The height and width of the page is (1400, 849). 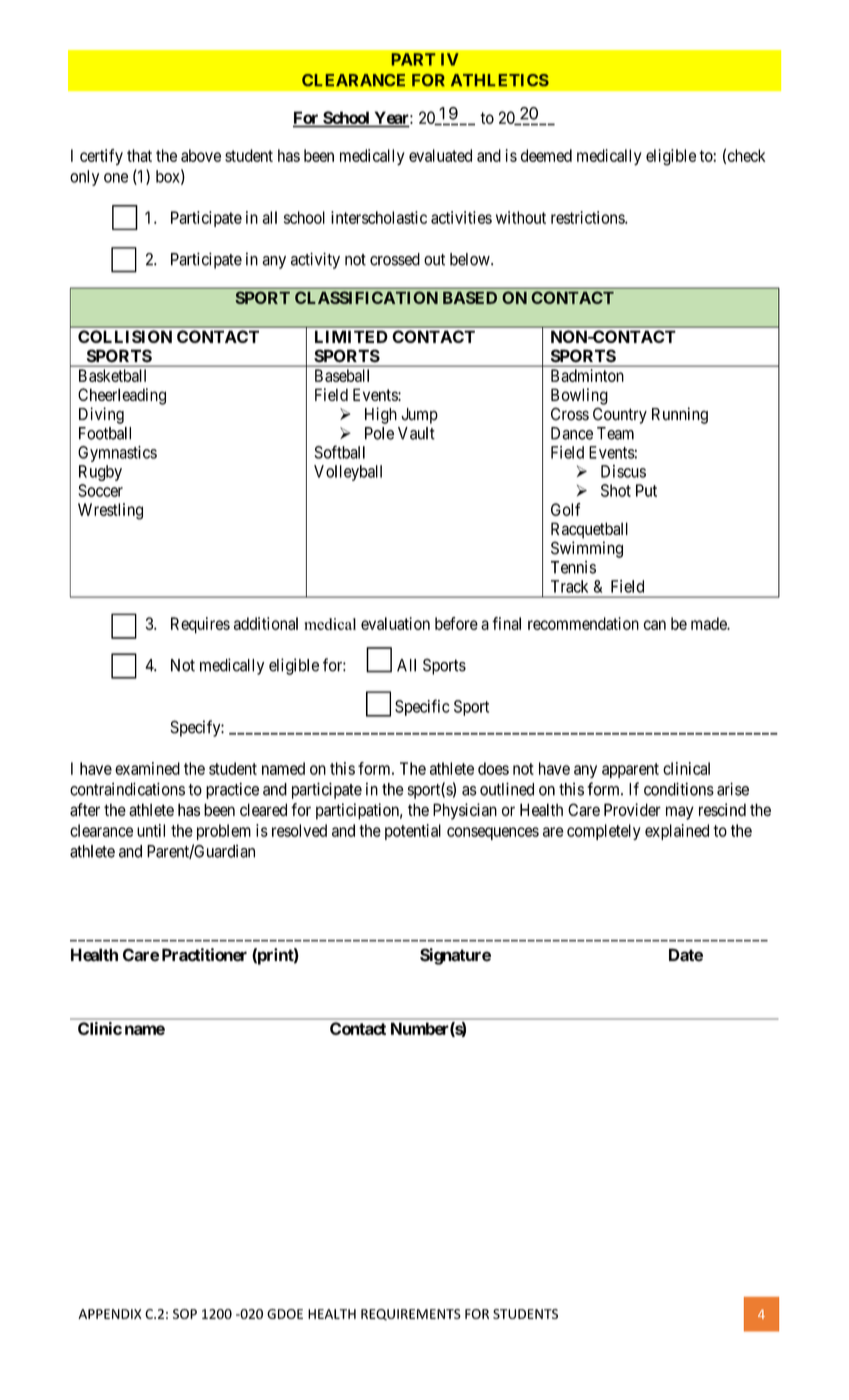 What do you see at coordinates (546, 155) in the page?
I see `deemed` at bounding box center [546, 155].
